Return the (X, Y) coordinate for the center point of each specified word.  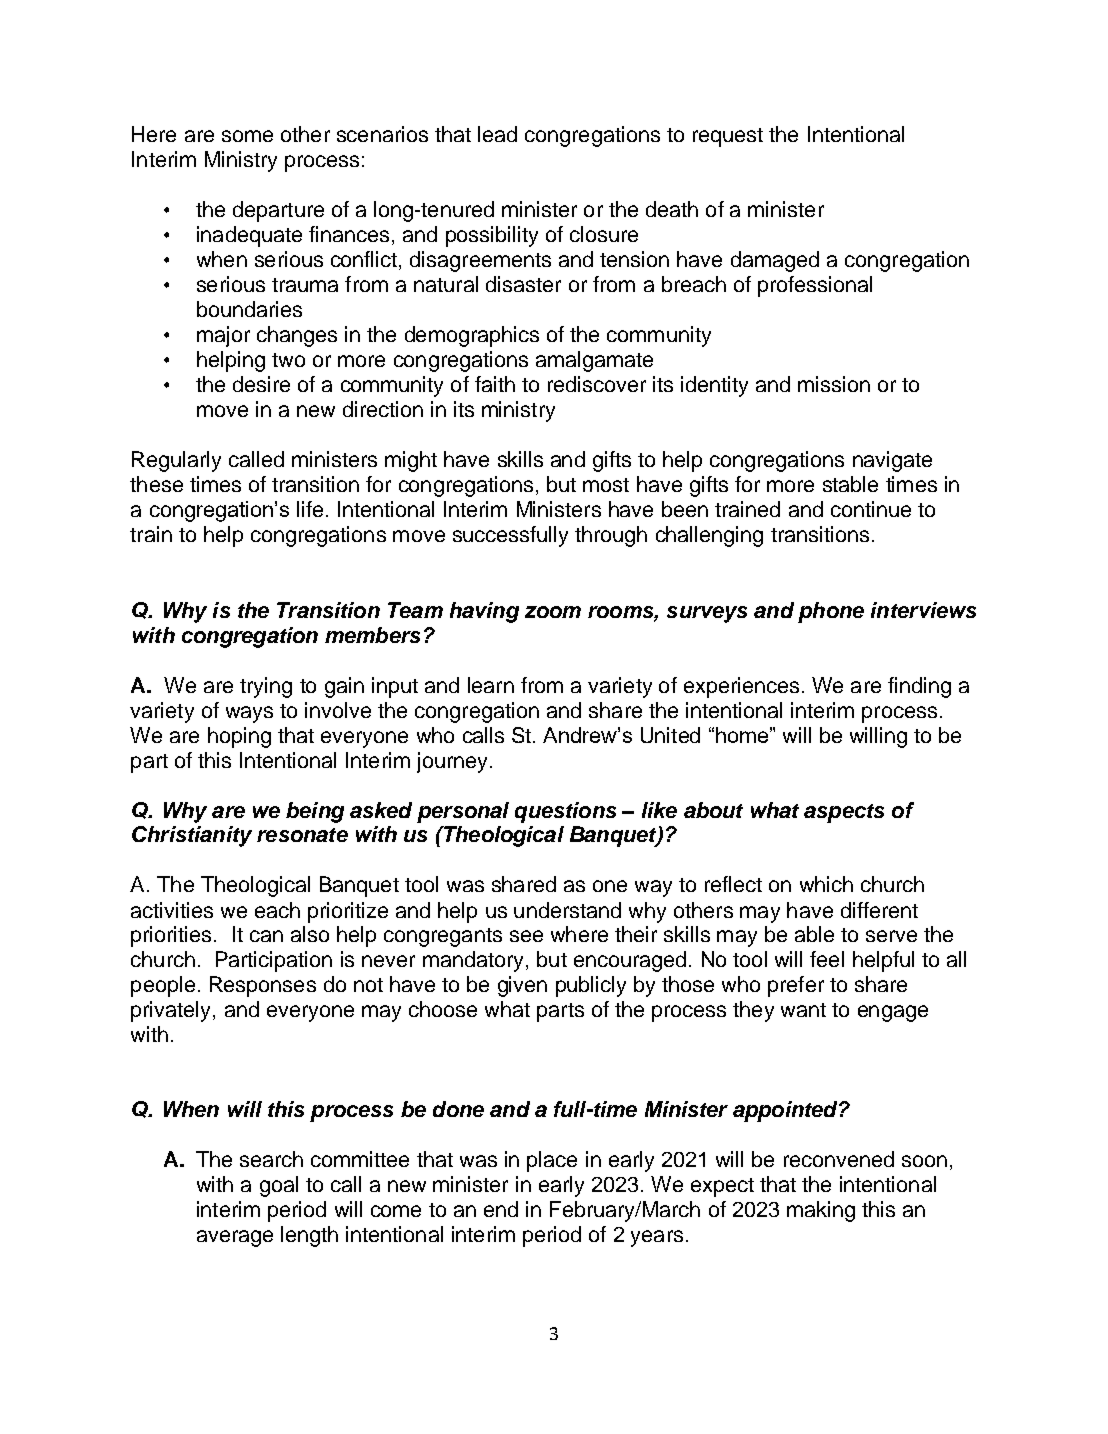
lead (497, 134)
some (247, 136)
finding (919, 687)
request (728, 137)
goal (279, 1186)
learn (491, 685)
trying (266, 687)
